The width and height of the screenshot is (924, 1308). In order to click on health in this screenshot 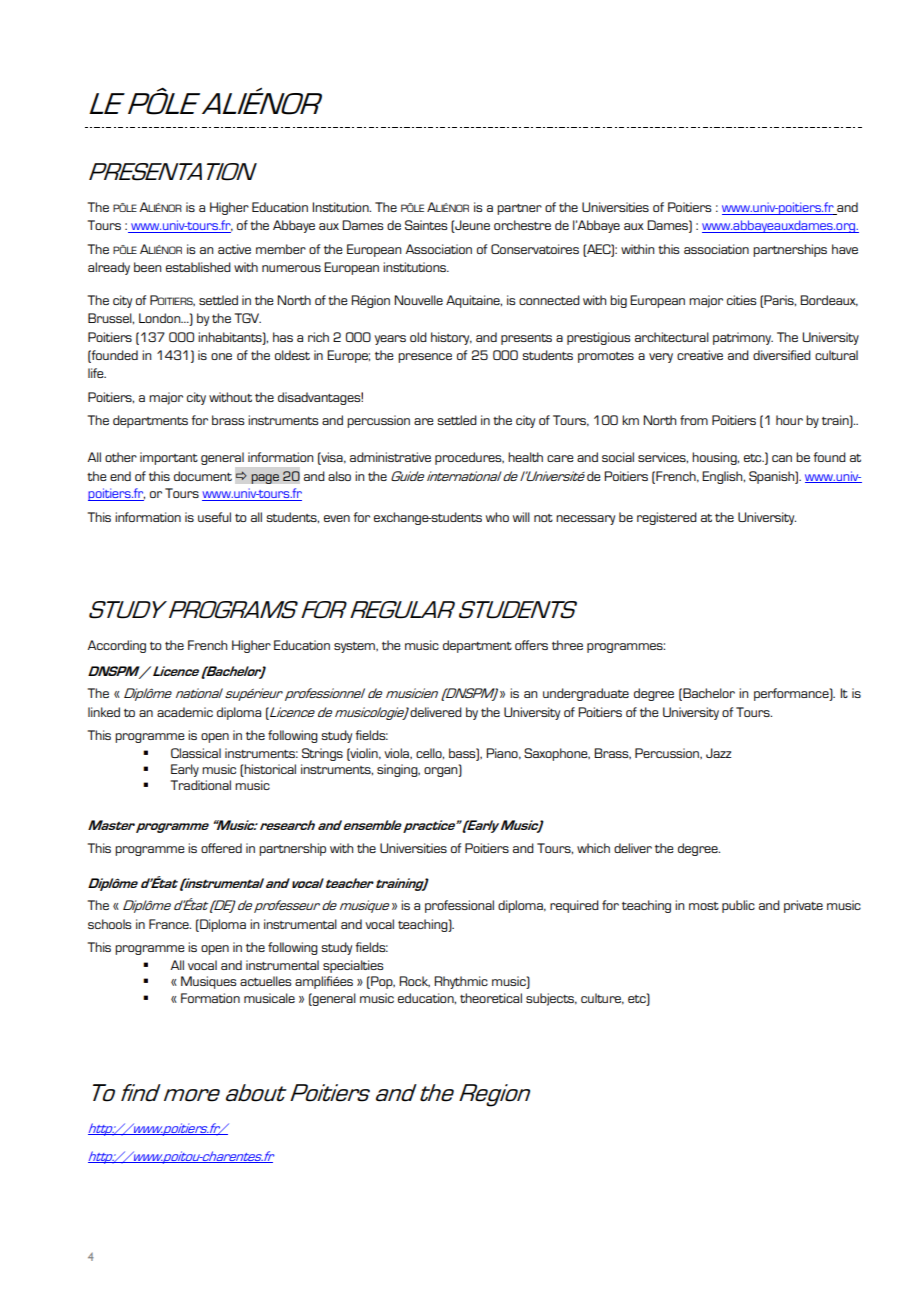, I will do `click(525, 457)`.
